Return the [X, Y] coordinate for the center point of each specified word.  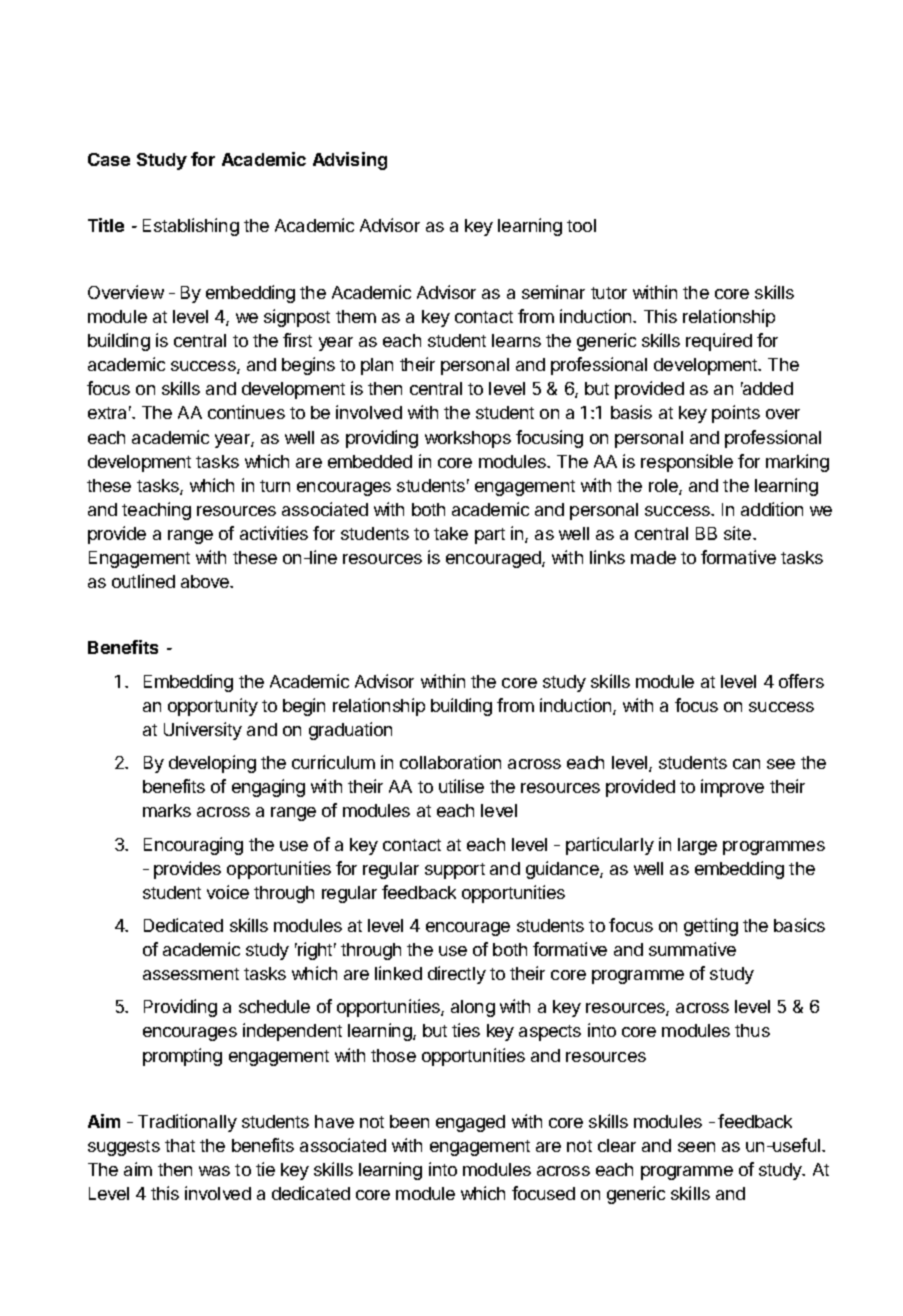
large [697, 846]
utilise [461, 786]
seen [696, 1147]
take [451, 533]
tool [581, 225]
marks [167, 810]
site [739, 533]
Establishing [191, 227]
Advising [350, 161]
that [180, 1145]
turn [275, 486]
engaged [470, 1123]
